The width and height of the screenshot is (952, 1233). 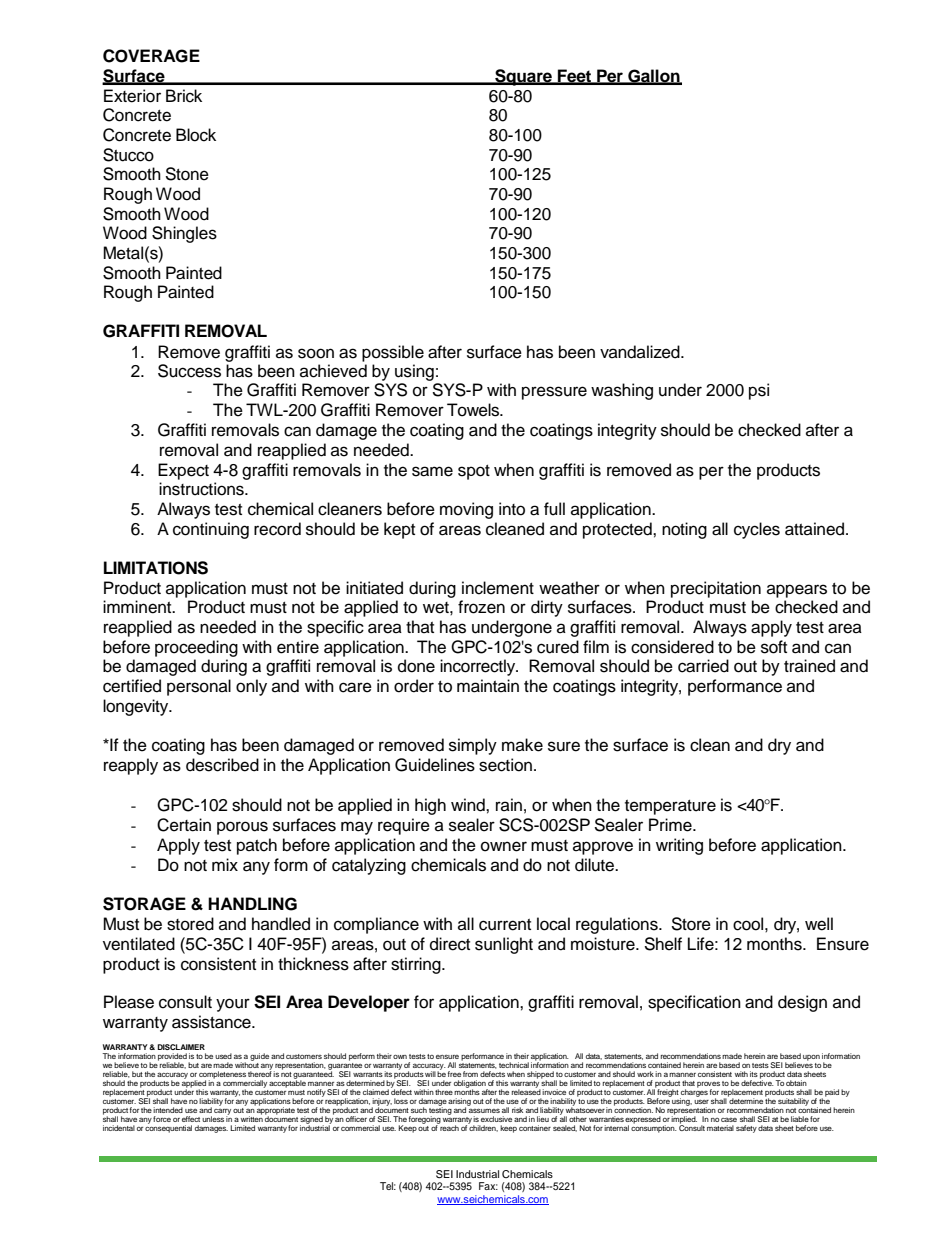 What do you see at coordinates (523, 77) in the screenshot?
I see `Square` at bounding box center [523, 77].
